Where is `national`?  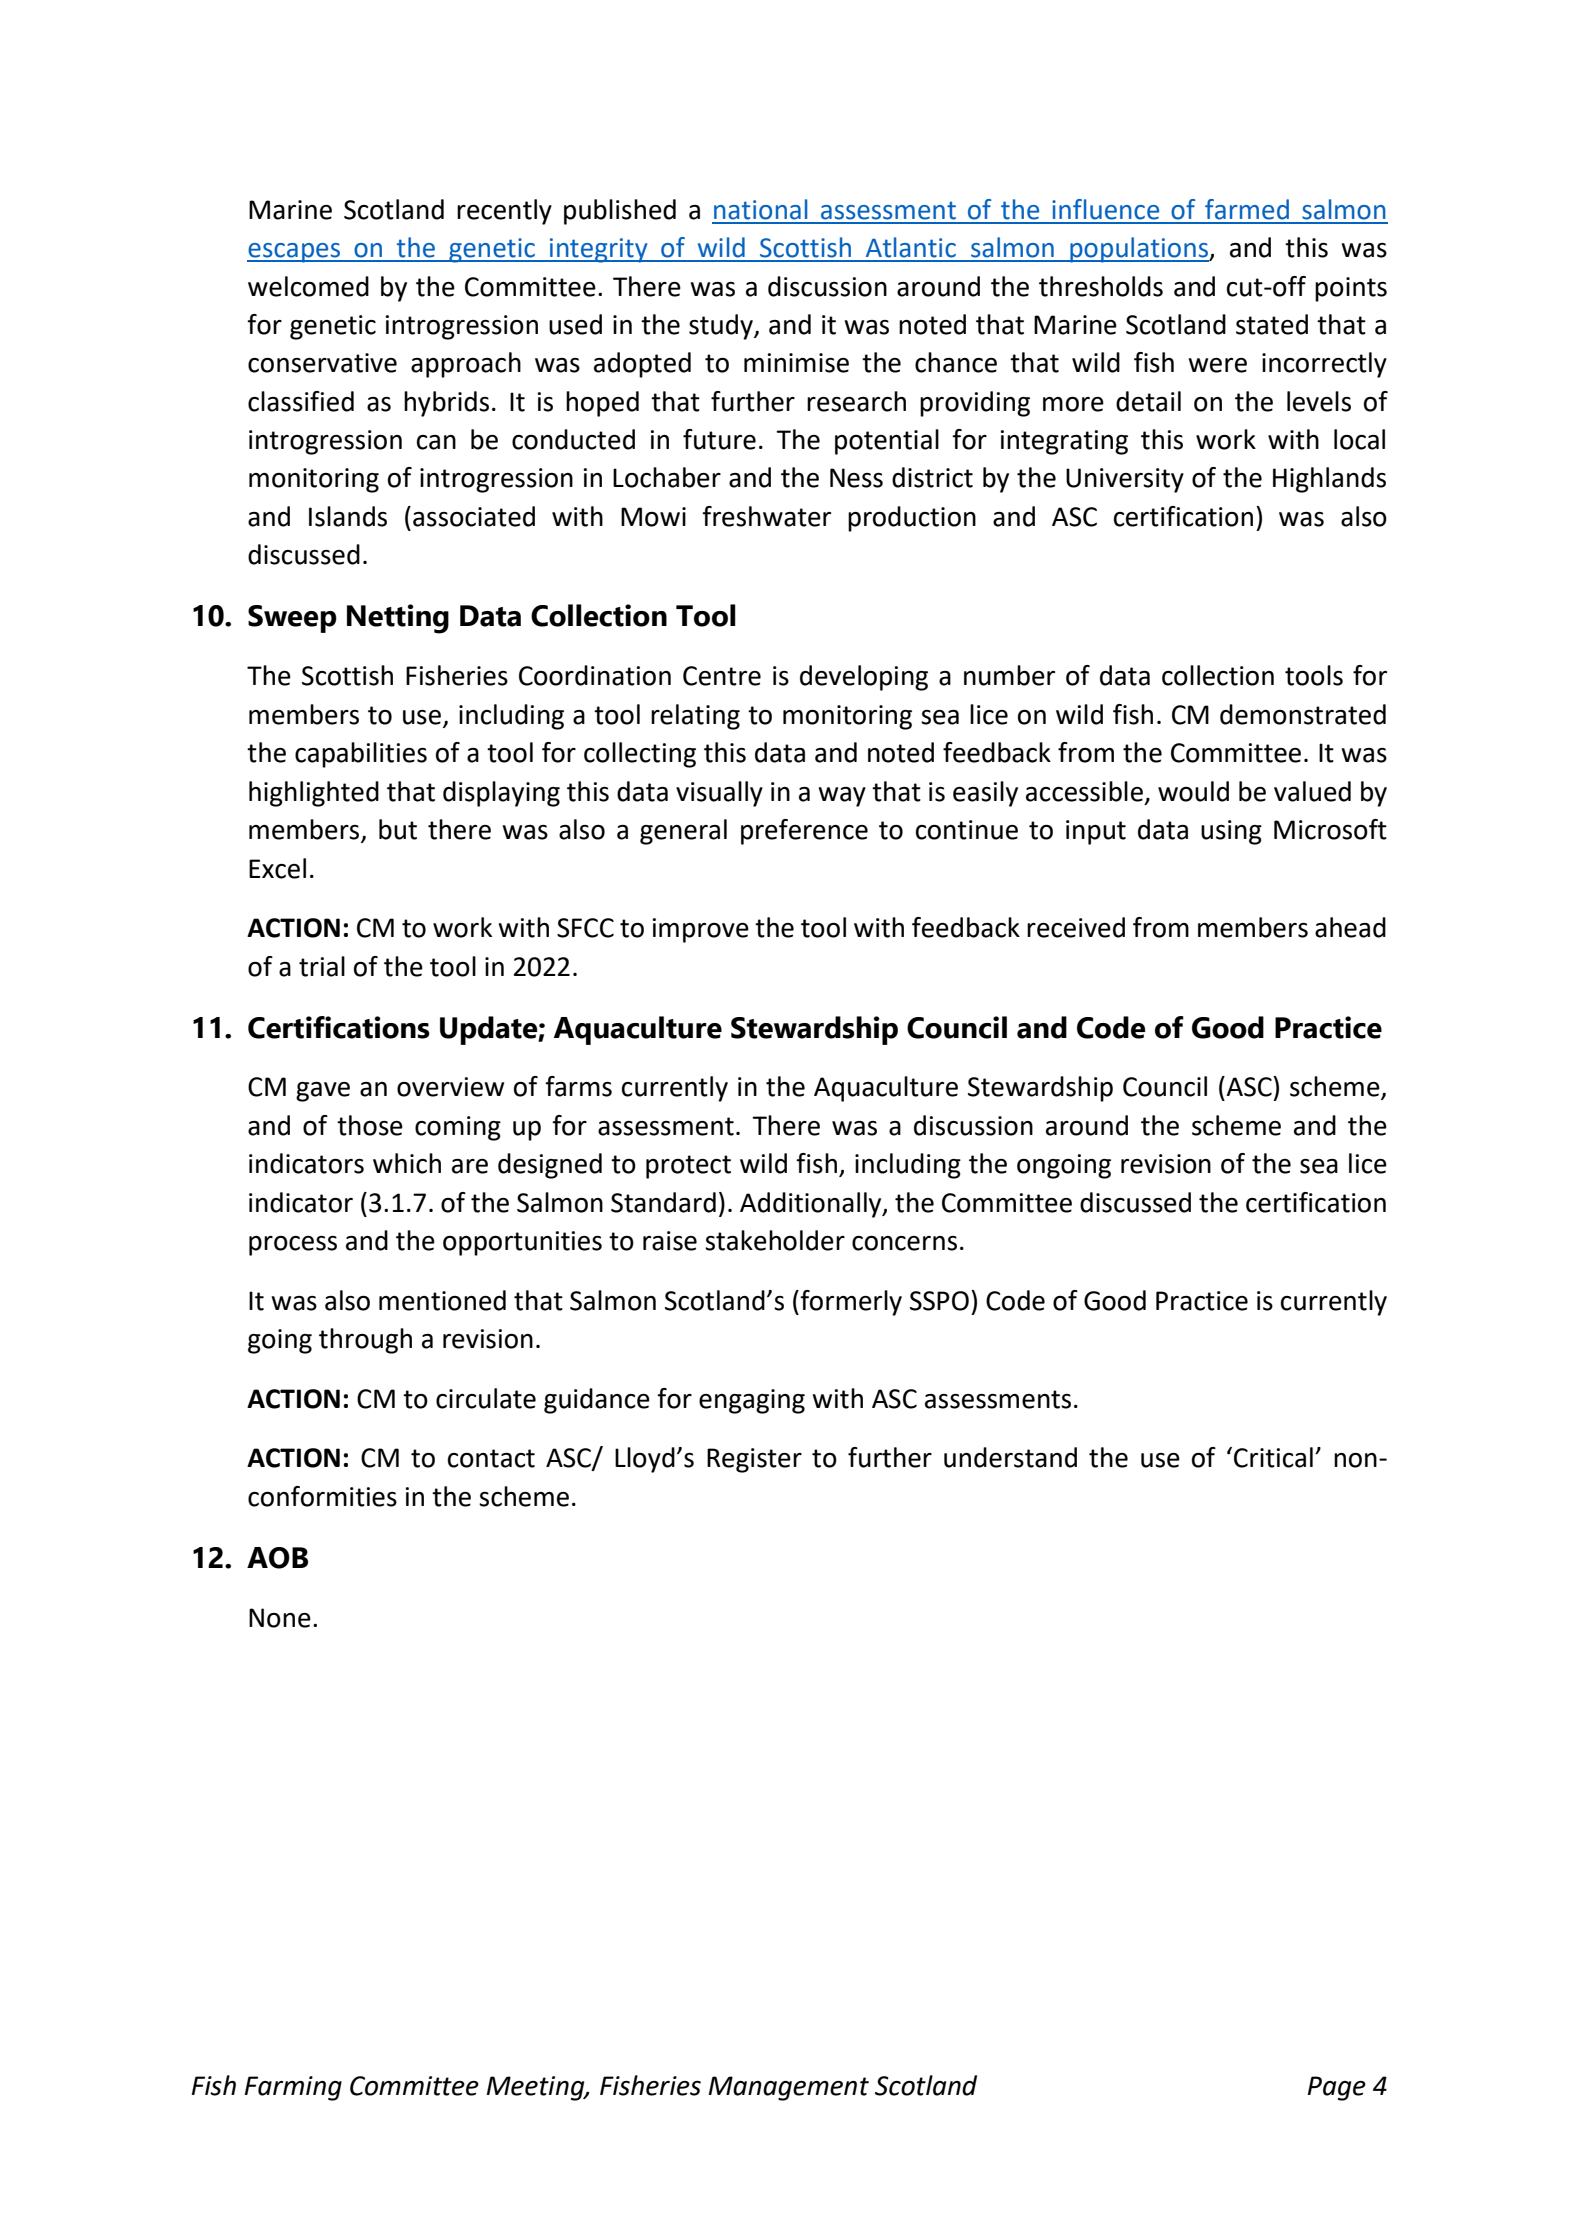 national is located at coordinates (760, 209).
